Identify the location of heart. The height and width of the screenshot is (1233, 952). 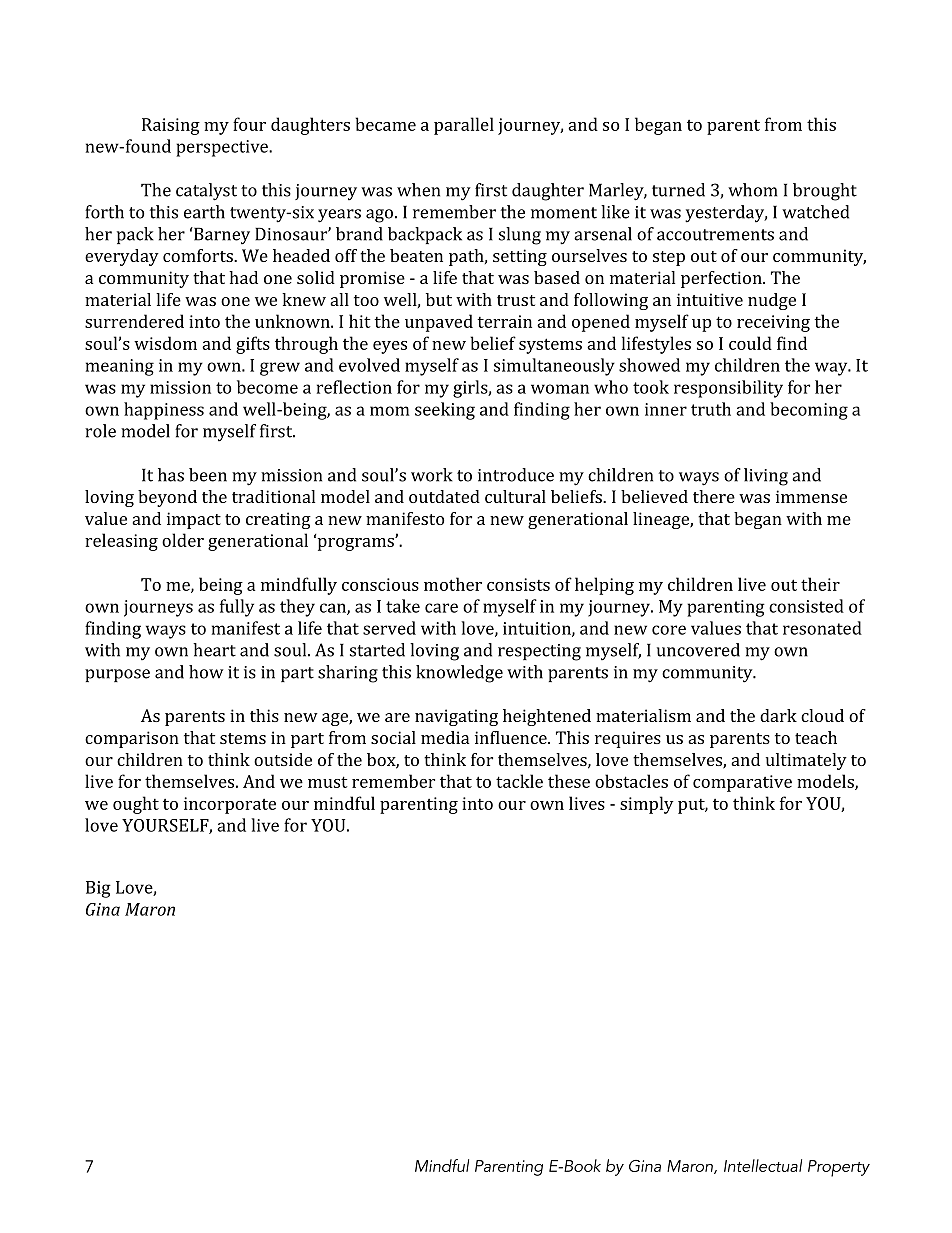
(214, 650).
